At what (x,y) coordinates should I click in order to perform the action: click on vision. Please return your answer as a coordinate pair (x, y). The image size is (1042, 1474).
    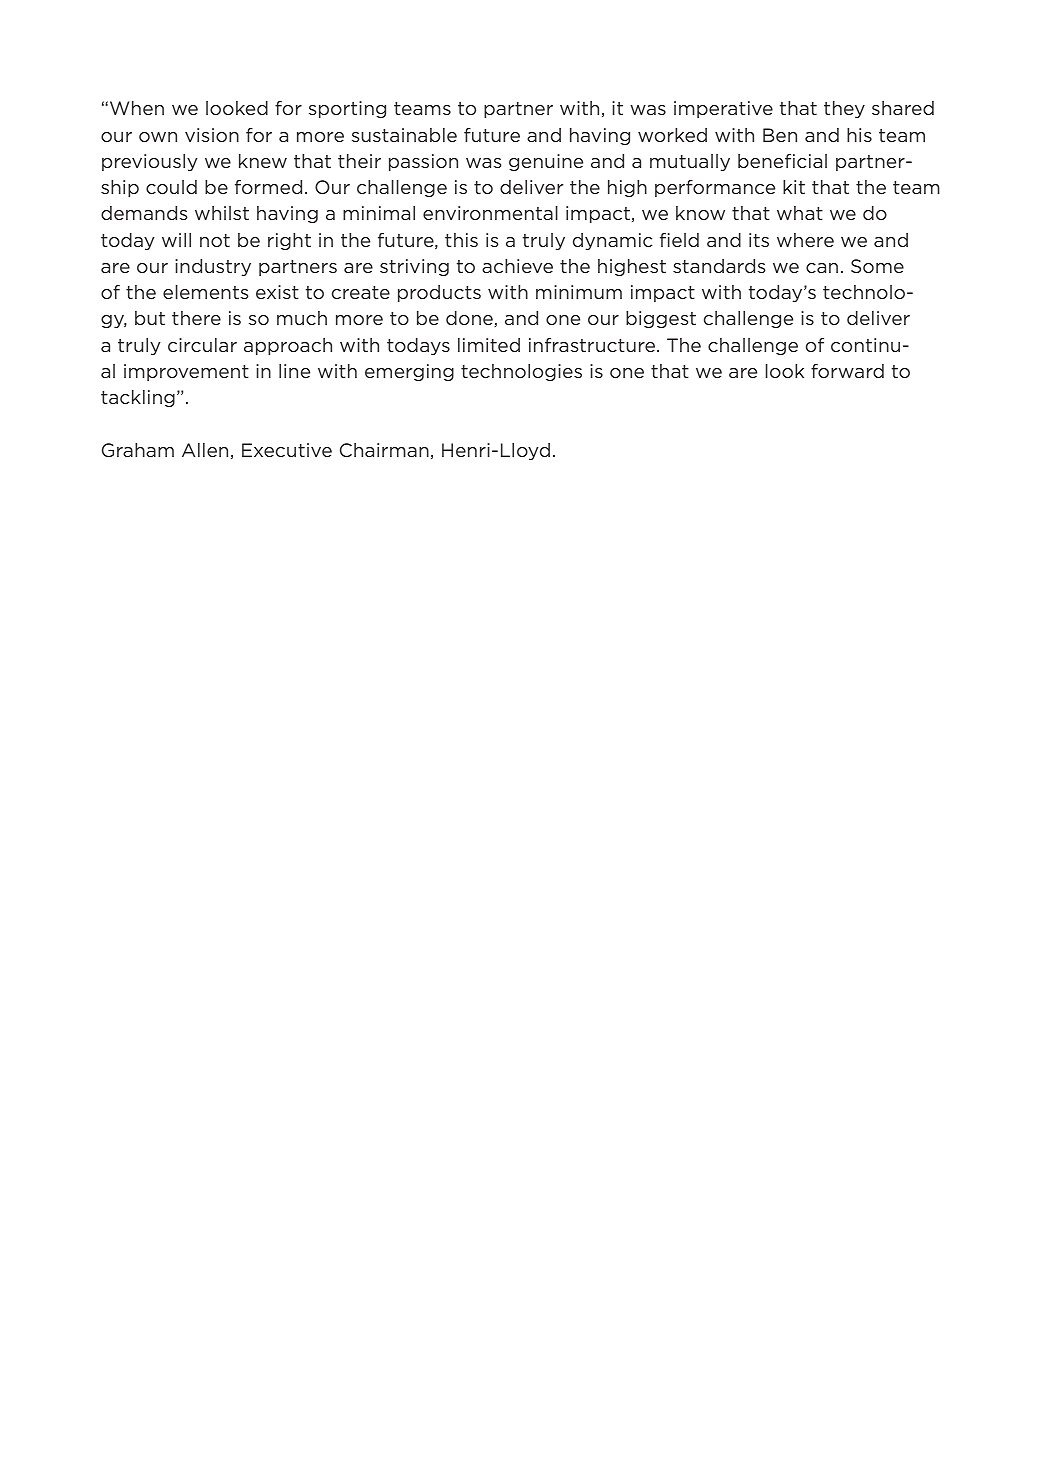
    Looking at the image, I should click on (212, 135).
